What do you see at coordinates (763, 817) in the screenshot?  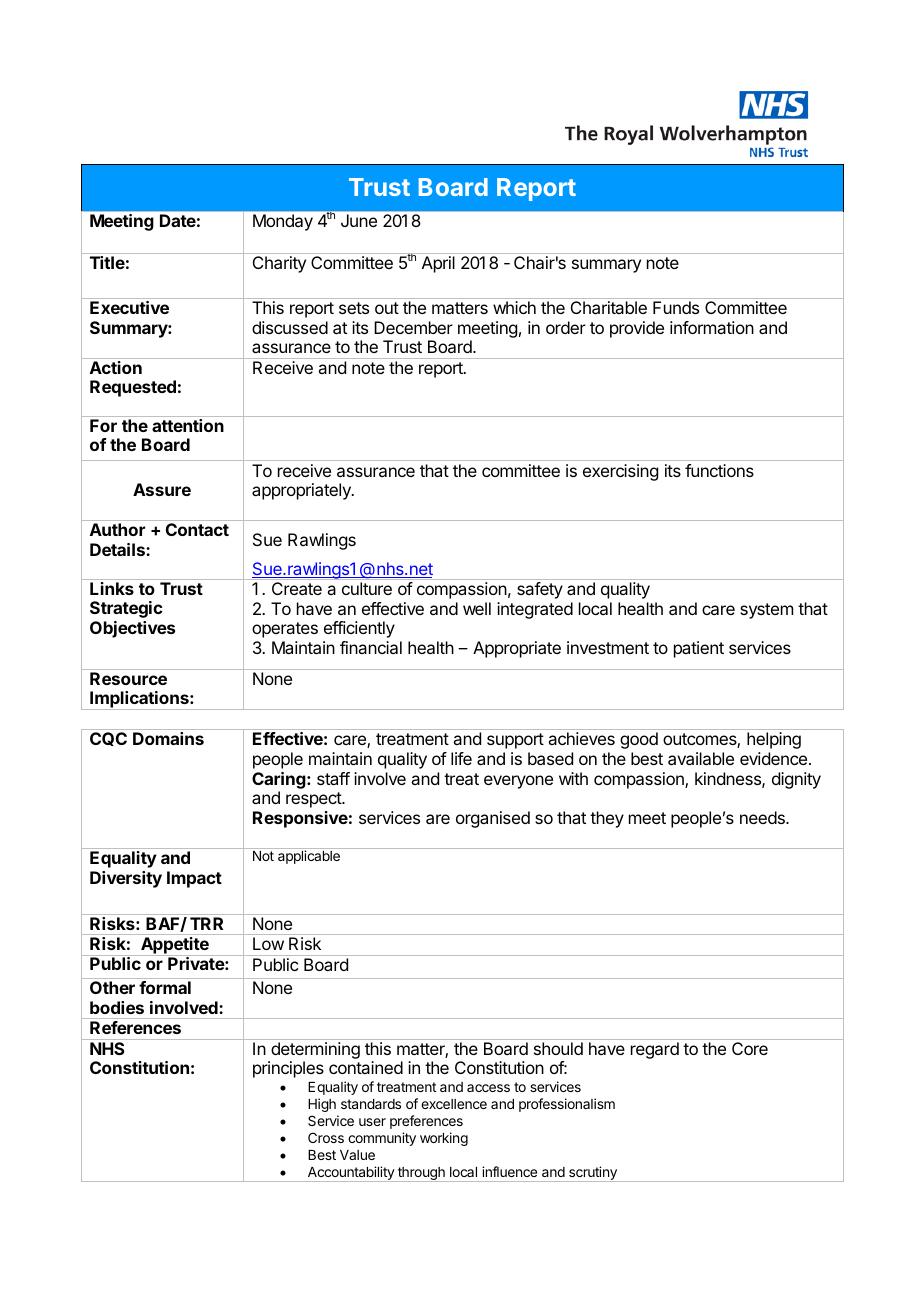 I see `needs` at bounding box center [763, 817].
